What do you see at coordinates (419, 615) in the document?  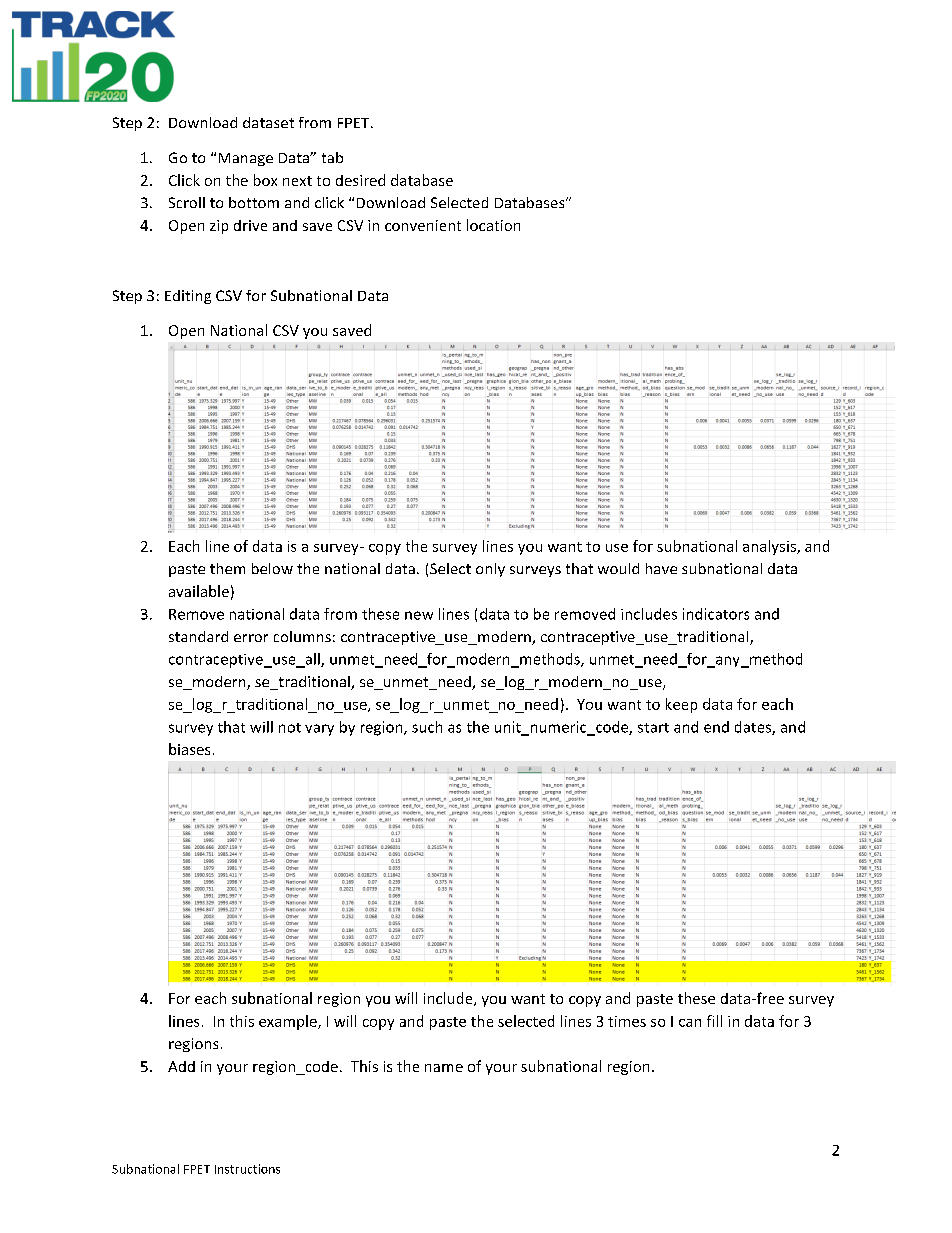 I see `new` at bounding box center [419, 615].
